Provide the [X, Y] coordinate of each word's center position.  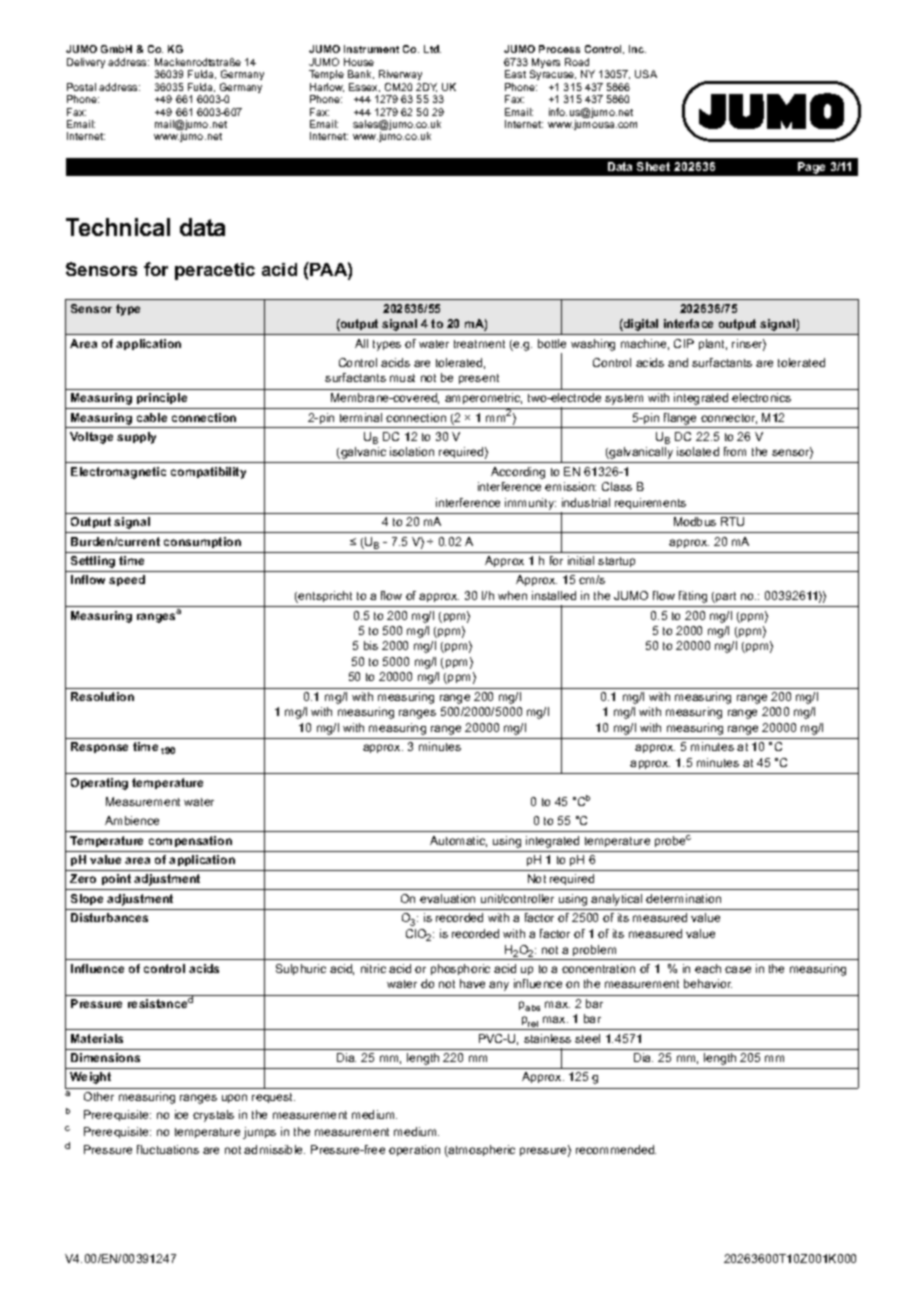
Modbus [695, 521]
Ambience [132, 820]
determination [683, 898]
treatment [479, 344]
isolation [412, 451]
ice [181, 1114]
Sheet [653, 166]
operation [414, 1150]
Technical [118, 227]
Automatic [458, 841]
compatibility [208, 473]
